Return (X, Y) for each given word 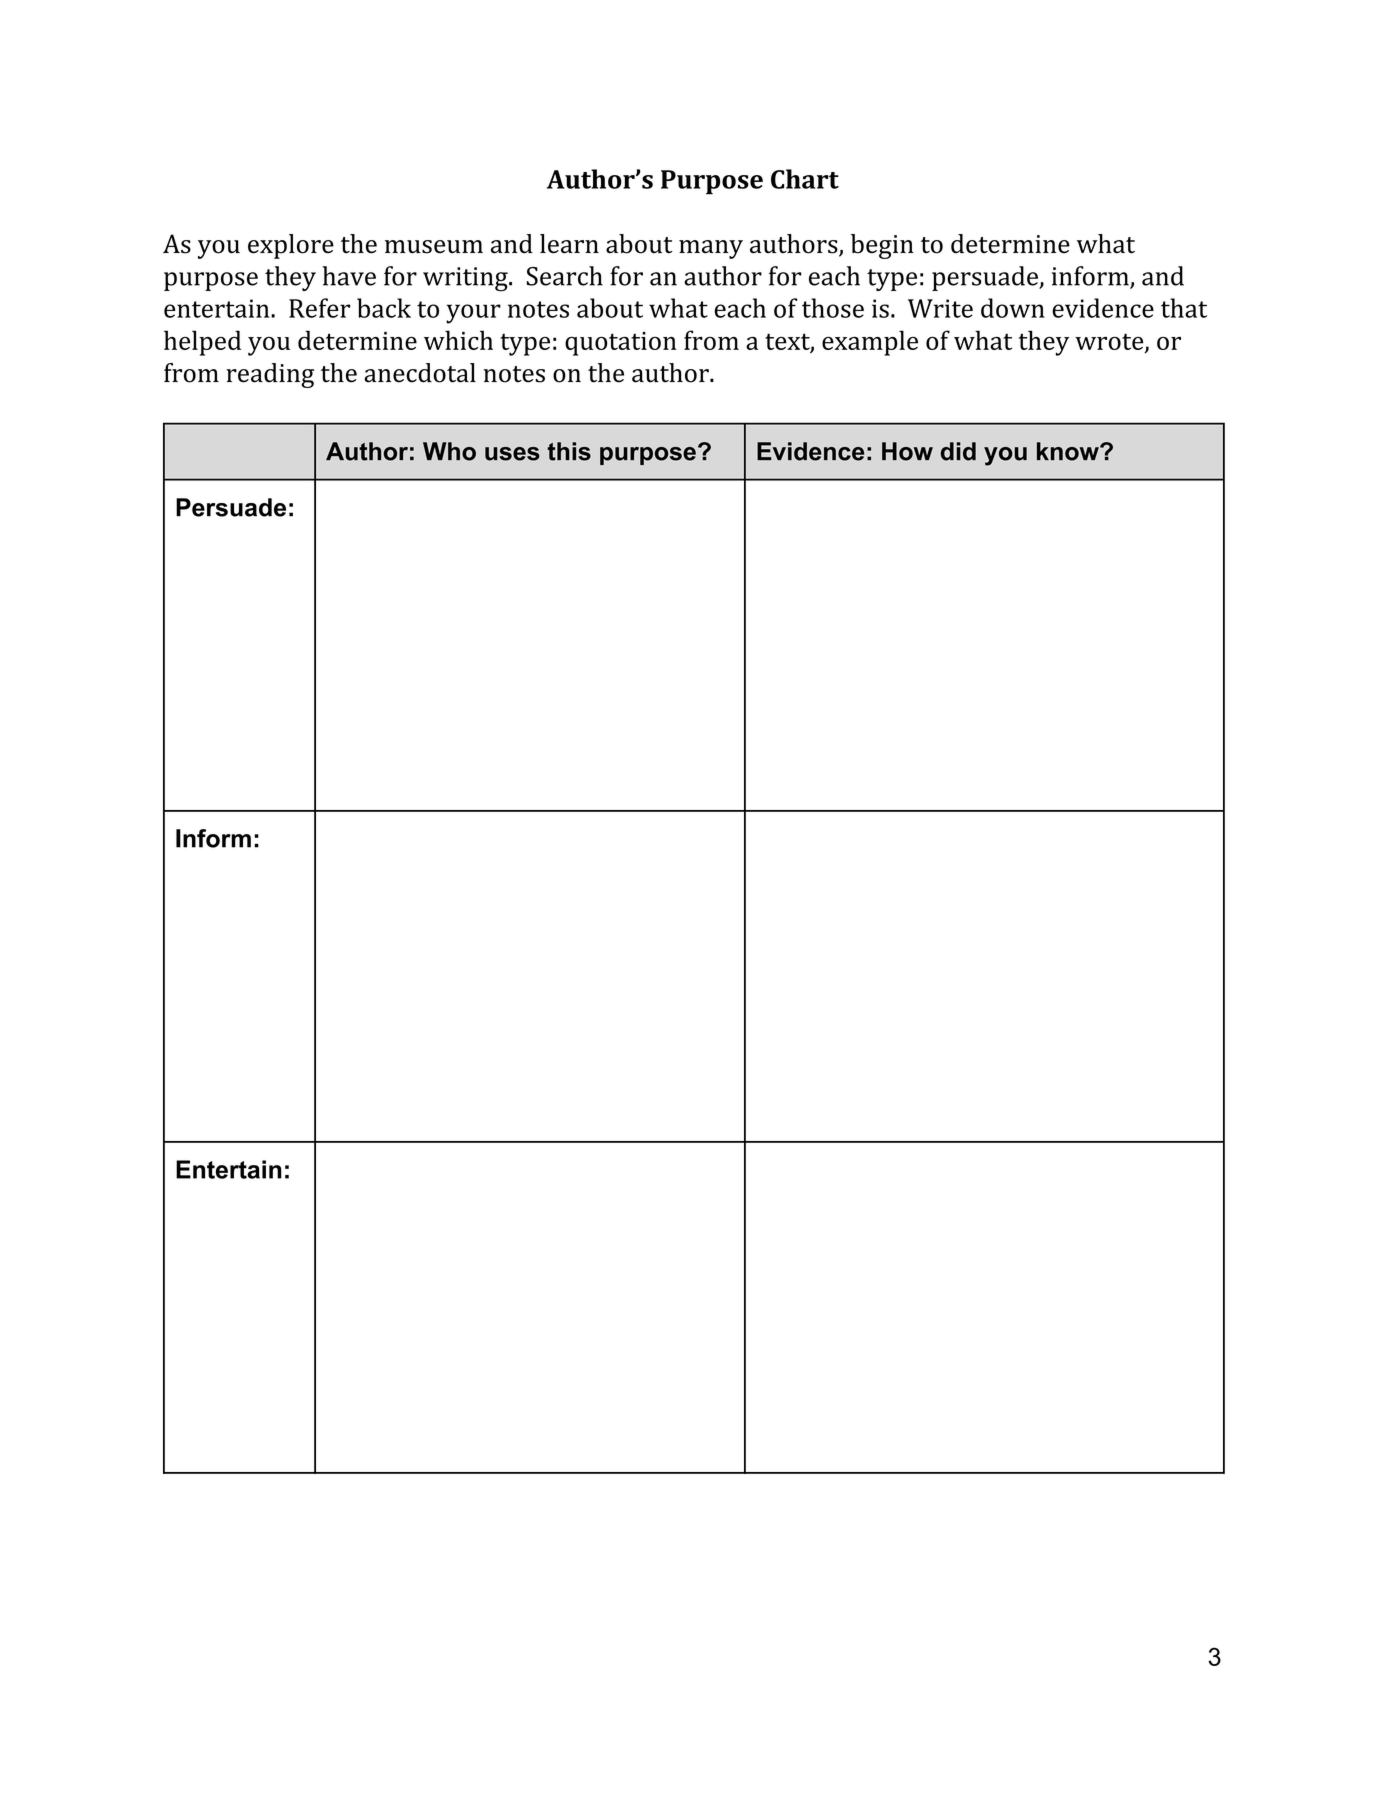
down (1013, 308)
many (711, 249)
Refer (319, 308)
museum (434, 247)
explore (291, 246)
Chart (805, 179)
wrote (1110, 342)
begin (882, 246)
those (833, 308)
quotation (621, 344)
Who (449, 451)
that (1184, 308)
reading (270, 375)
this (569, 451)
